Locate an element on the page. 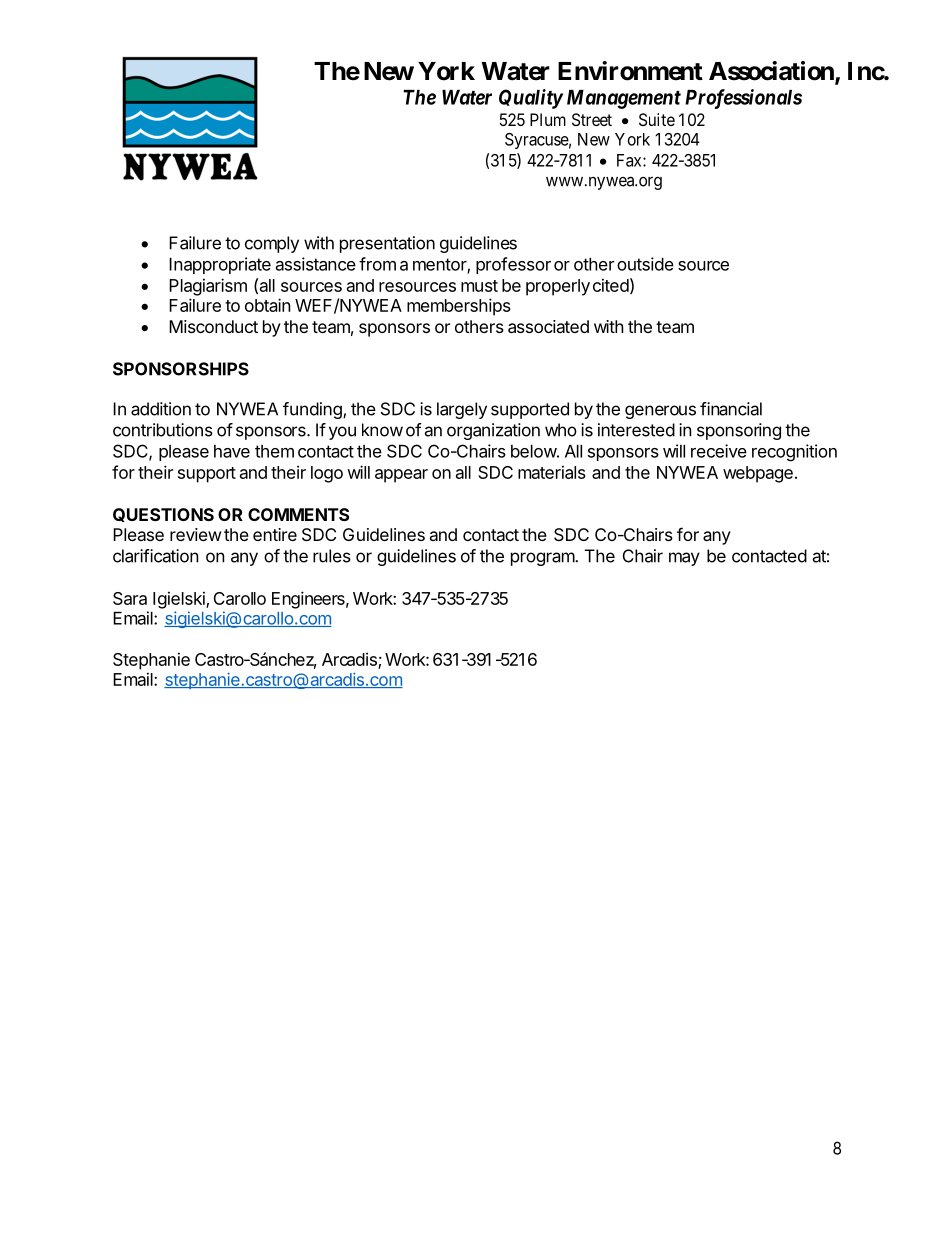 Image resolution: width=952 pixels, height=1233 pixels. Association is located at coordinates (772, 72).
